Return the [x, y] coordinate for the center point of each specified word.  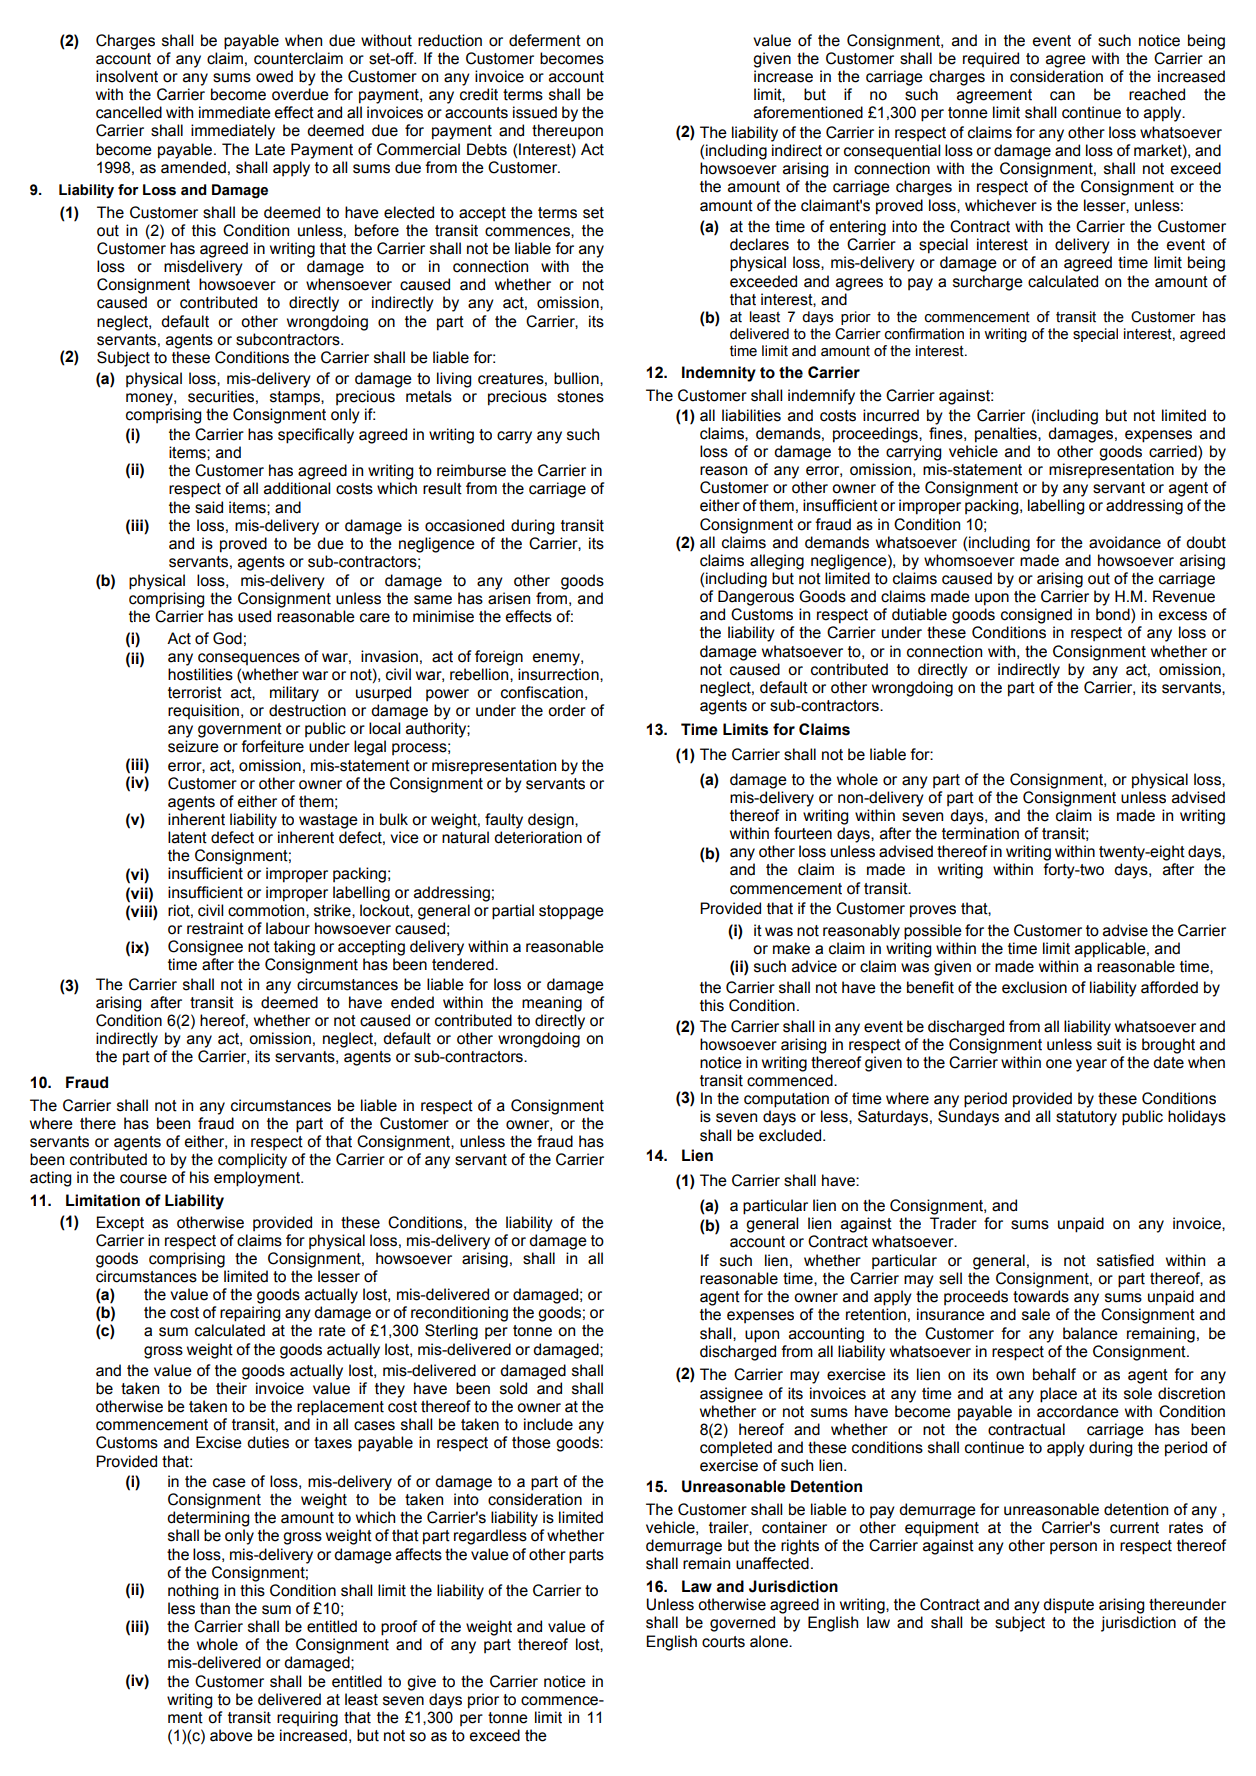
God [227, 638]
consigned [1036, 616]
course [143, 1179]
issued [535, 112]
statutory [1086, 1118]
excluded [791, 1135]
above [231, 1735]
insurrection [559, 674]
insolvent [127, 76]
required [991, 59]
